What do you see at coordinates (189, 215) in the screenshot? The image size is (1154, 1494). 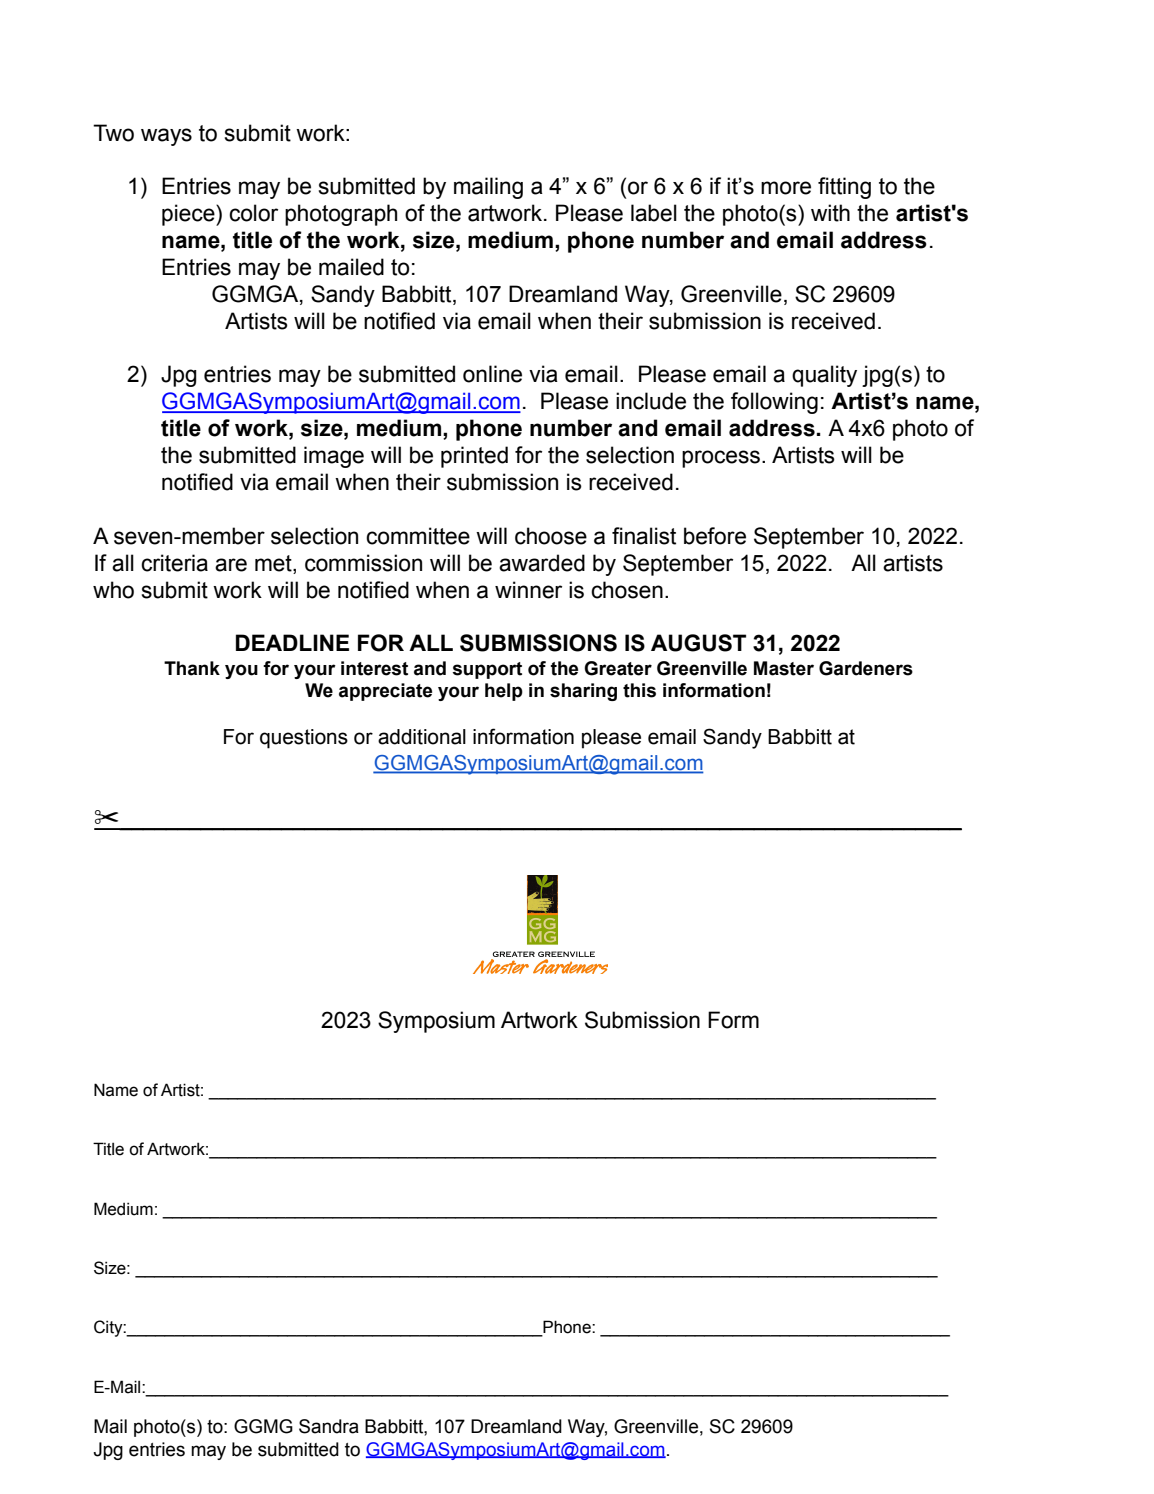 I see `piece` at bounding box center [189, 215].
